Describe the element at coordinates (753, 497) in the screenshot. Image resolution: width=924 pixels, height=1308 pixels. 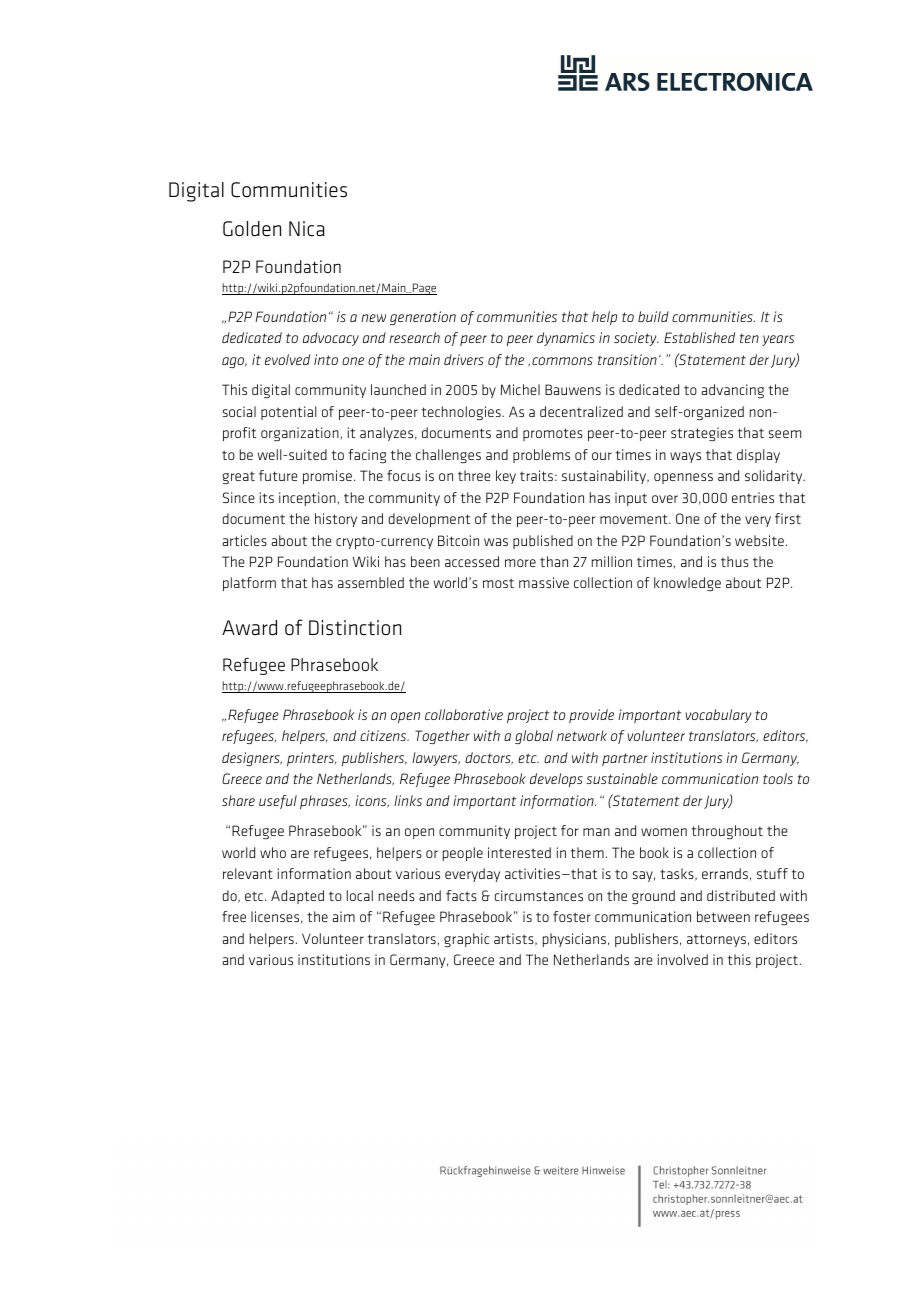
I see `entries` at that location.
